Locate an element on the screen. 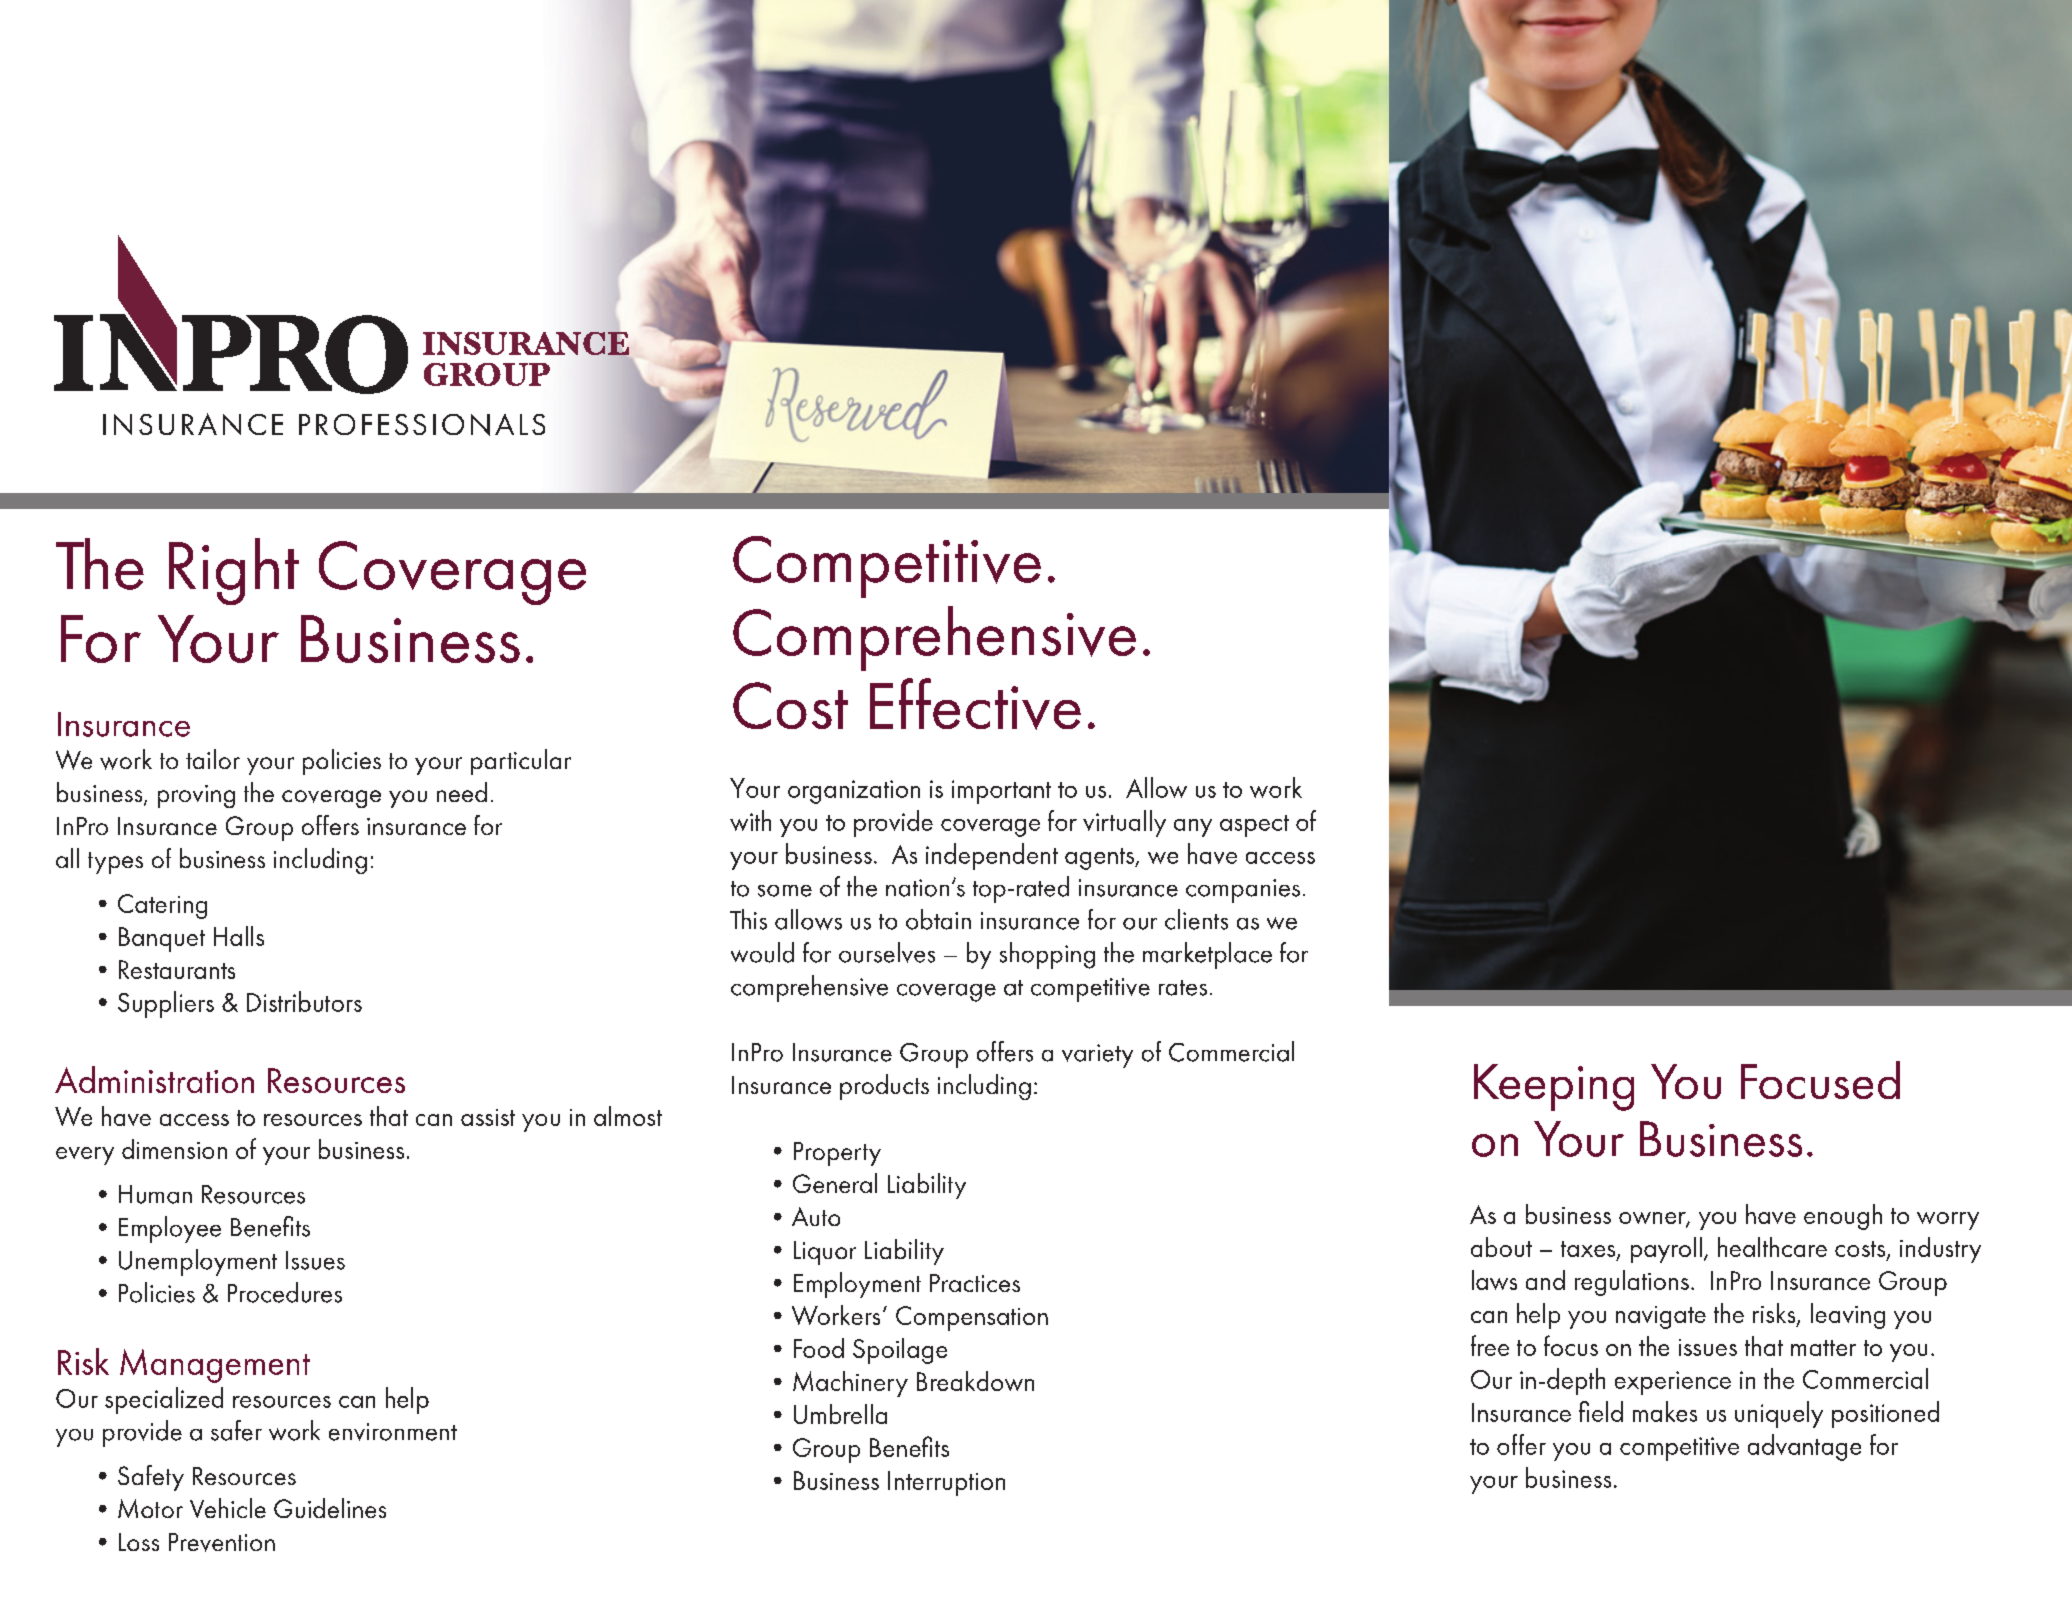  tailor is located at coordinates (213, 759).
